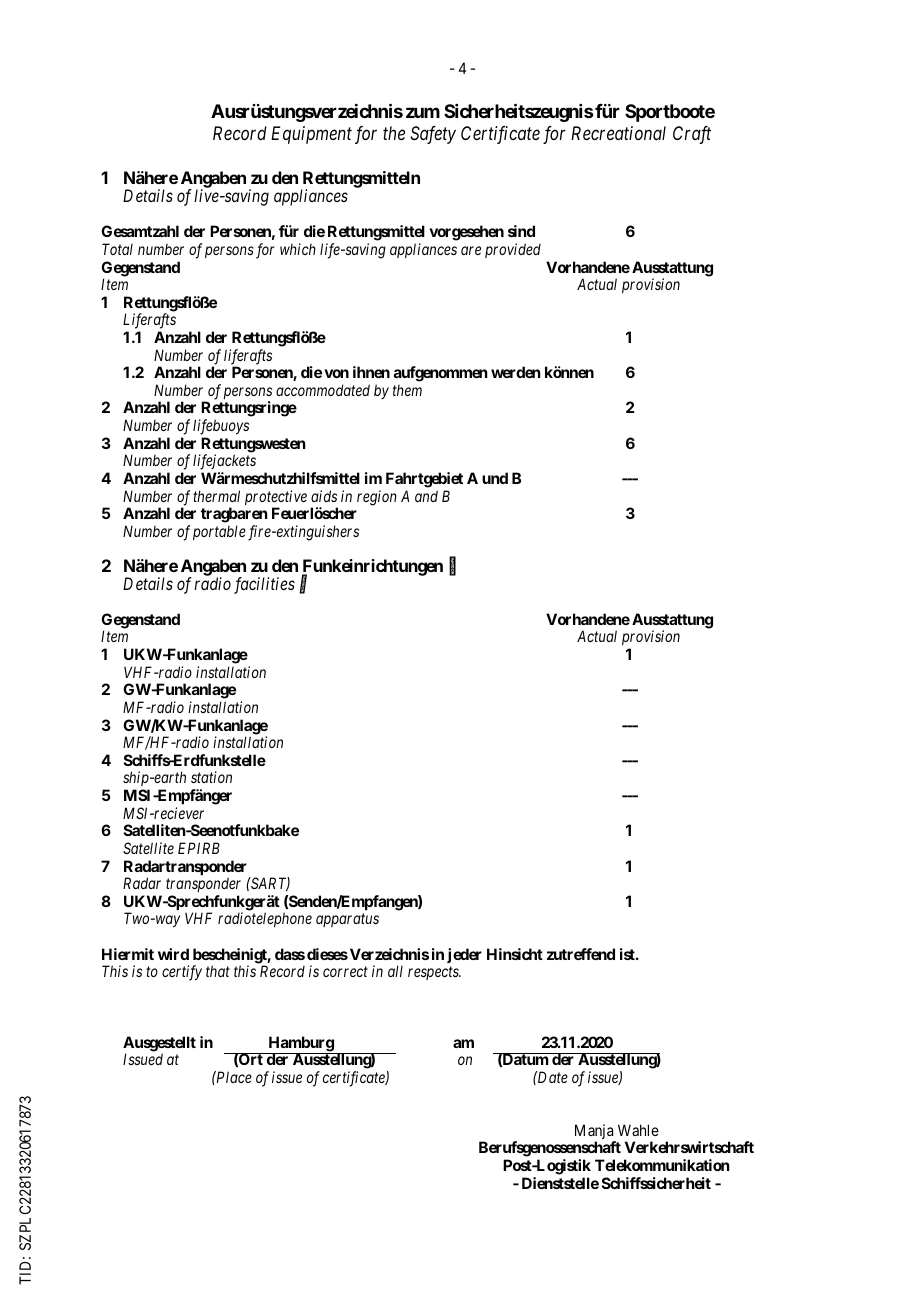 The width and height of the page is (924, 1308). Describe the element at coordinates (182, 973) in the page. I see `certify` at that location.
